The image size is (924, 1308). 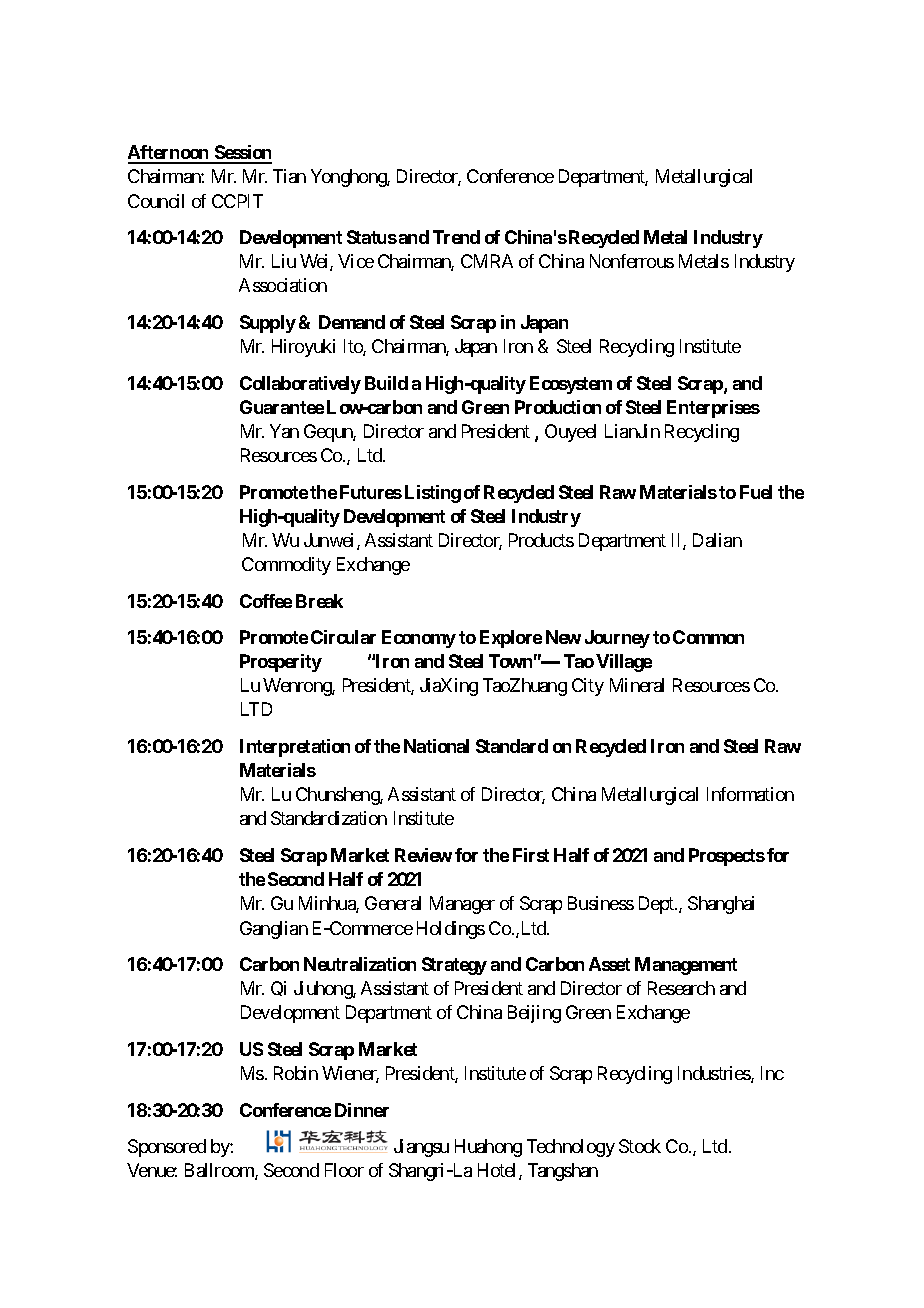 What do you see at coordinates (454, 966) in the screenshot?
I see `Strategy` at bounding box center [454, 966].
